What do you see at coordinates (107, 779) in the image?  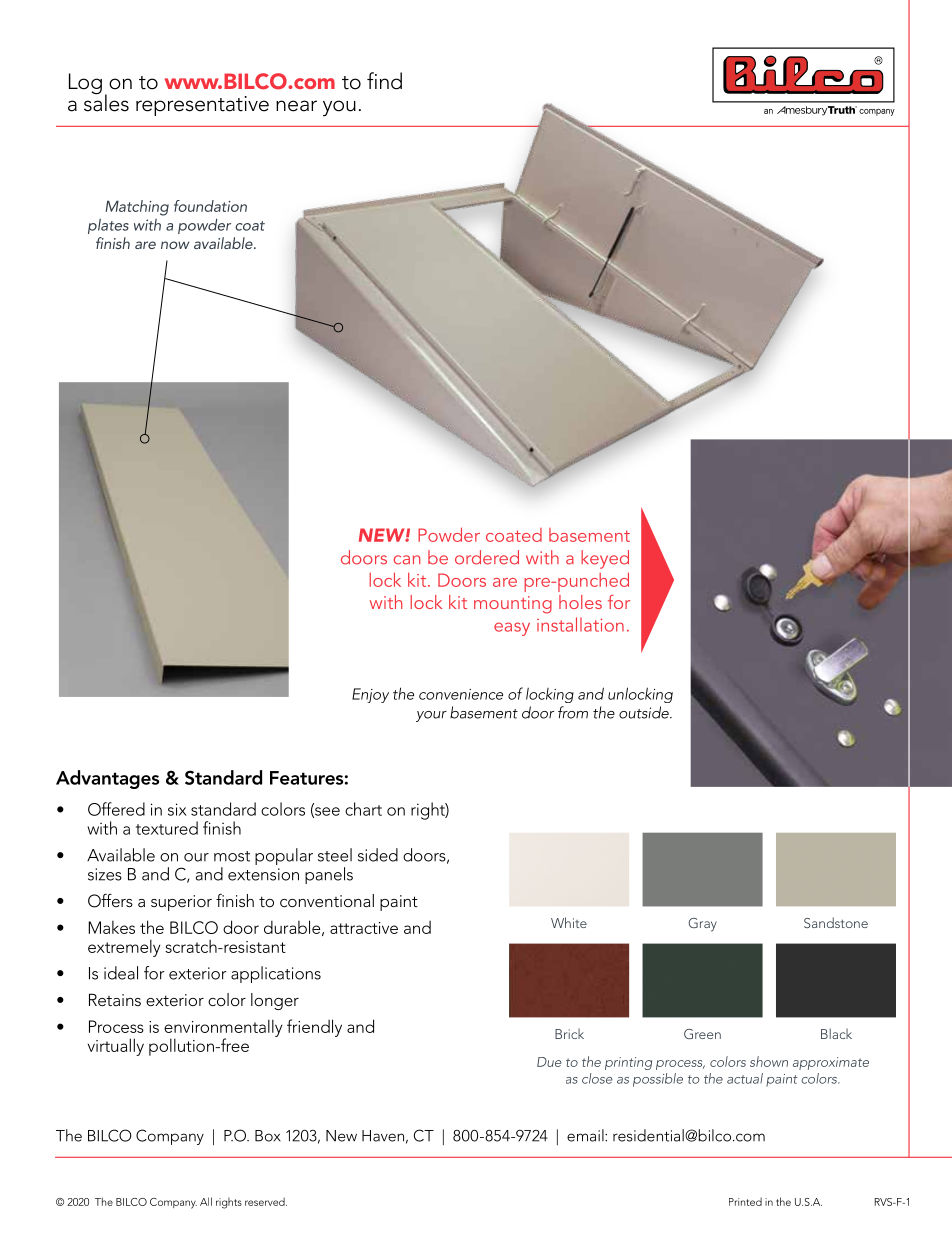 I see `Advantages` at bounding box center [107, 779].
